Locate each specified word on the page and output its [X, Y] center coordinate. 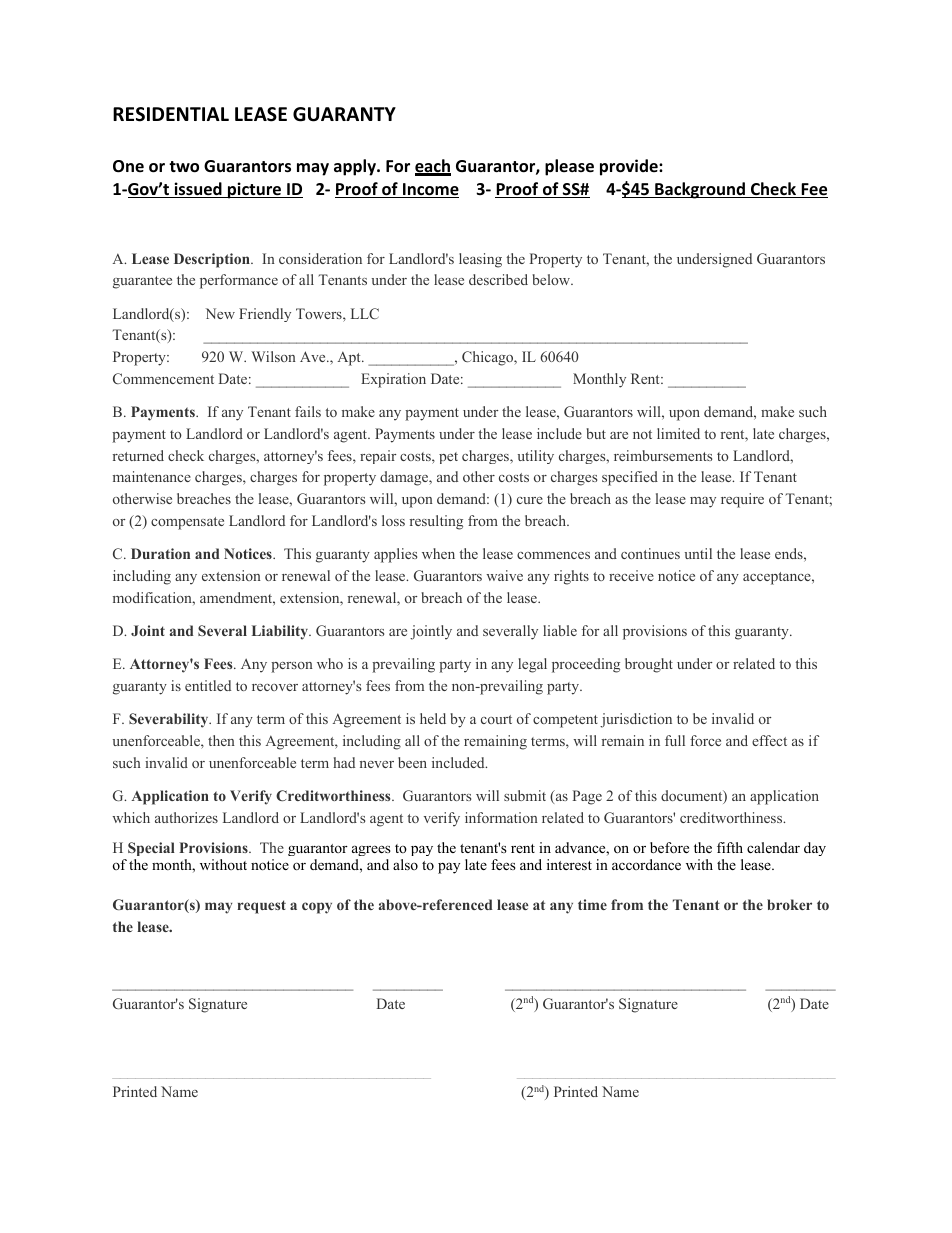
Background [700, 190]
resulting [436, 522]
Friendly [265, 315]
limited [678, 433]
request [261, 907]
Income [430, 190]
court [496, 719]
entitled [208, 685]
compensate [187, 523]
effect [769, 740]
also [405, 864]
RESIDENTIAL [171, 114]
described [498, 279]
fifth [730, 847]
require [742, 500]
